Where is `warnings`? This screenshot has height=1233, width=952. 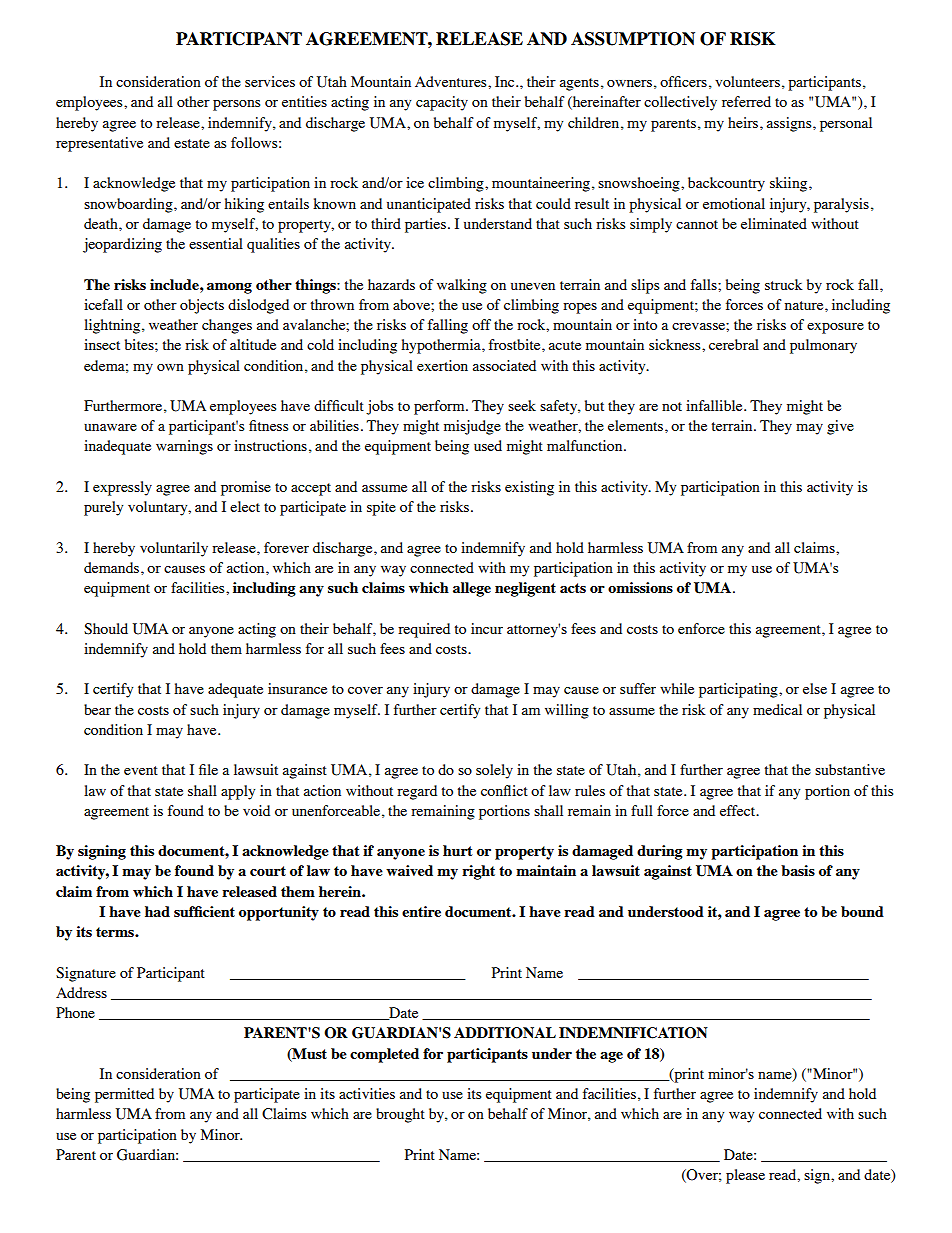
warnings is located at coordinates (184, 447).
